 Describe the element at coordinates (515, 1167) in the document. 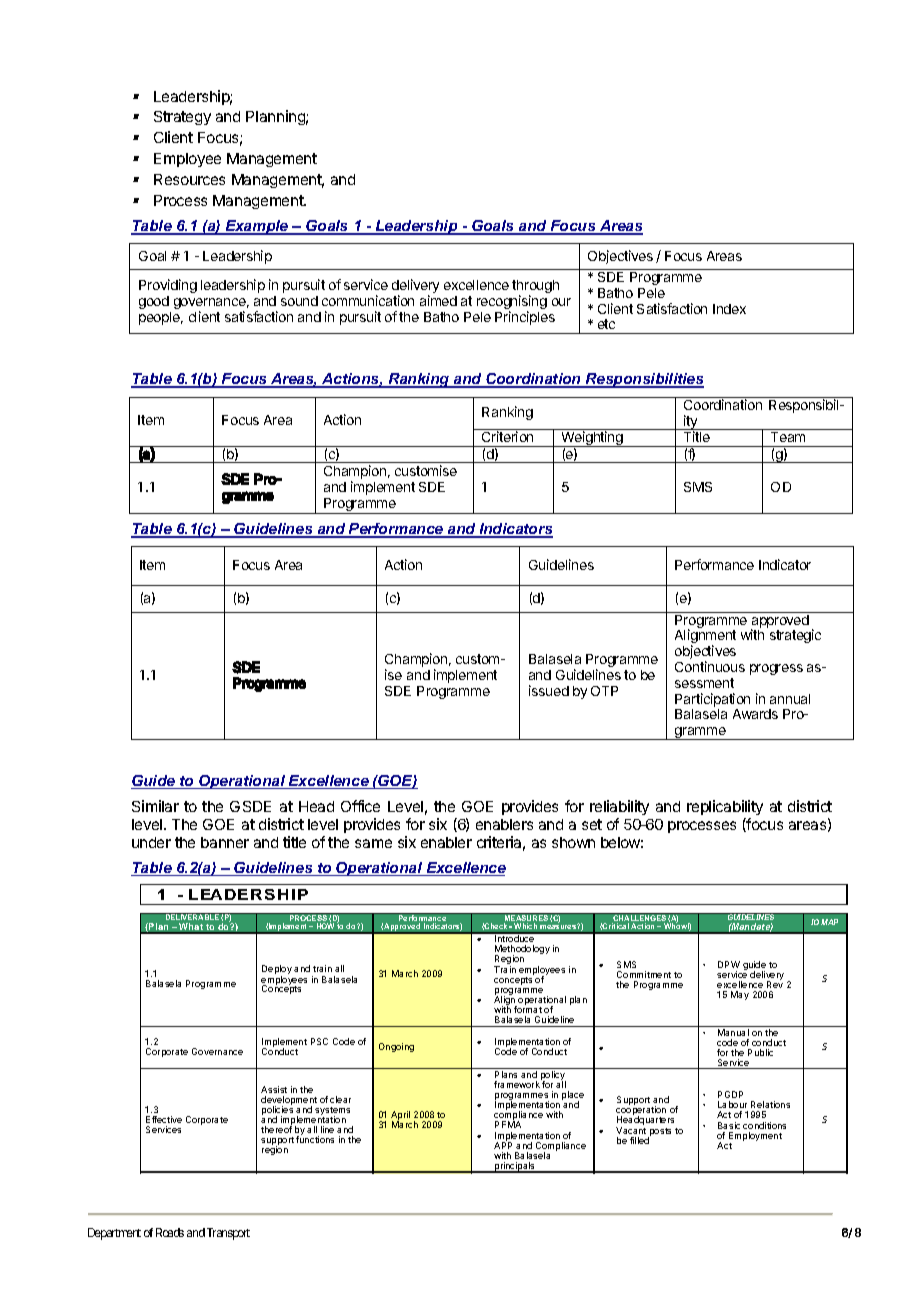

I see `principals` at that location.
